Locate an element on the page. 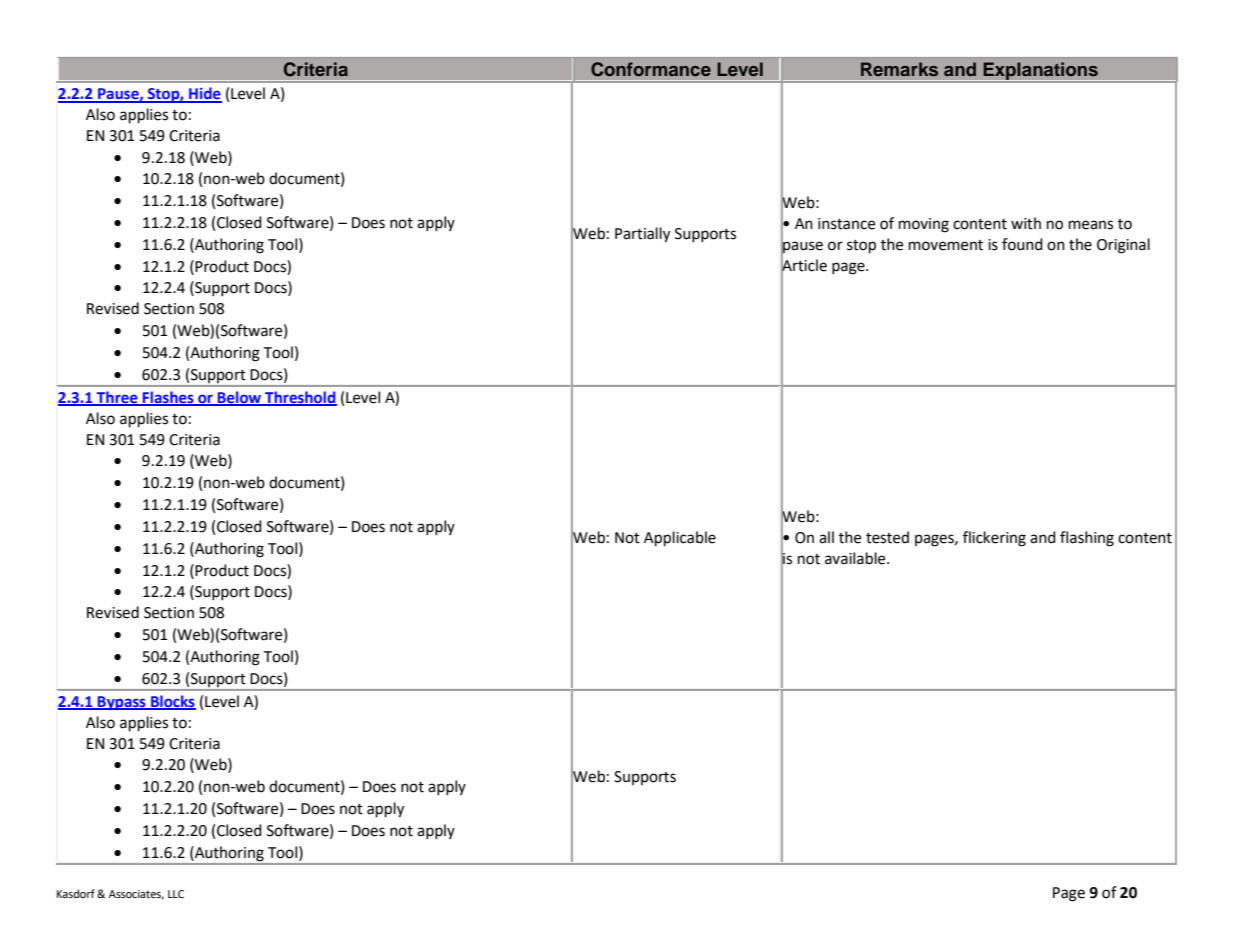  Conformance is located at coordinates (651, 69).
